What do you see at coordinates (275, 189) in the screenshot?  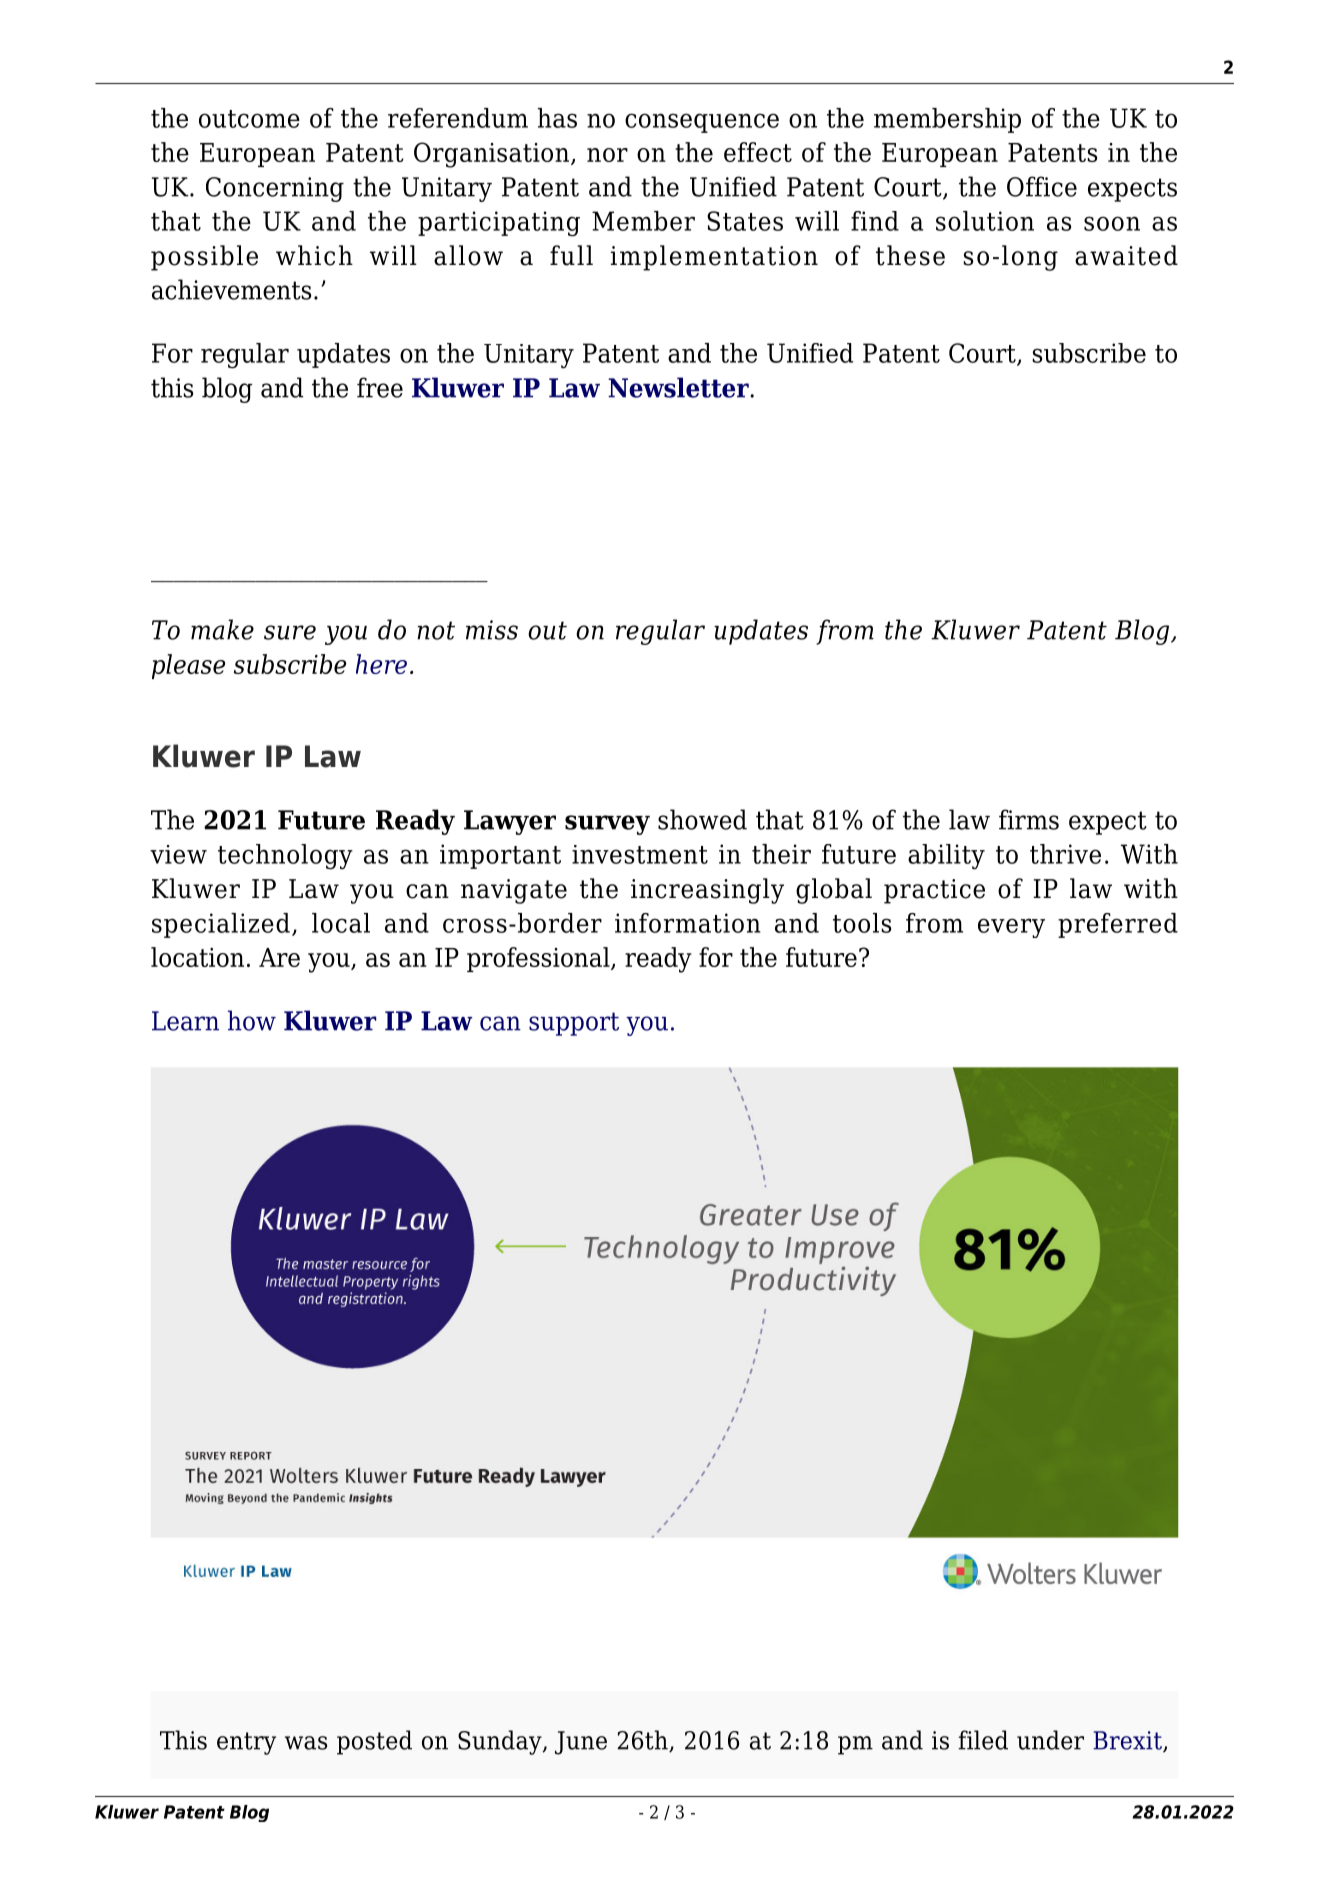 I see `Concerning` at bounding box center [275, 189].
